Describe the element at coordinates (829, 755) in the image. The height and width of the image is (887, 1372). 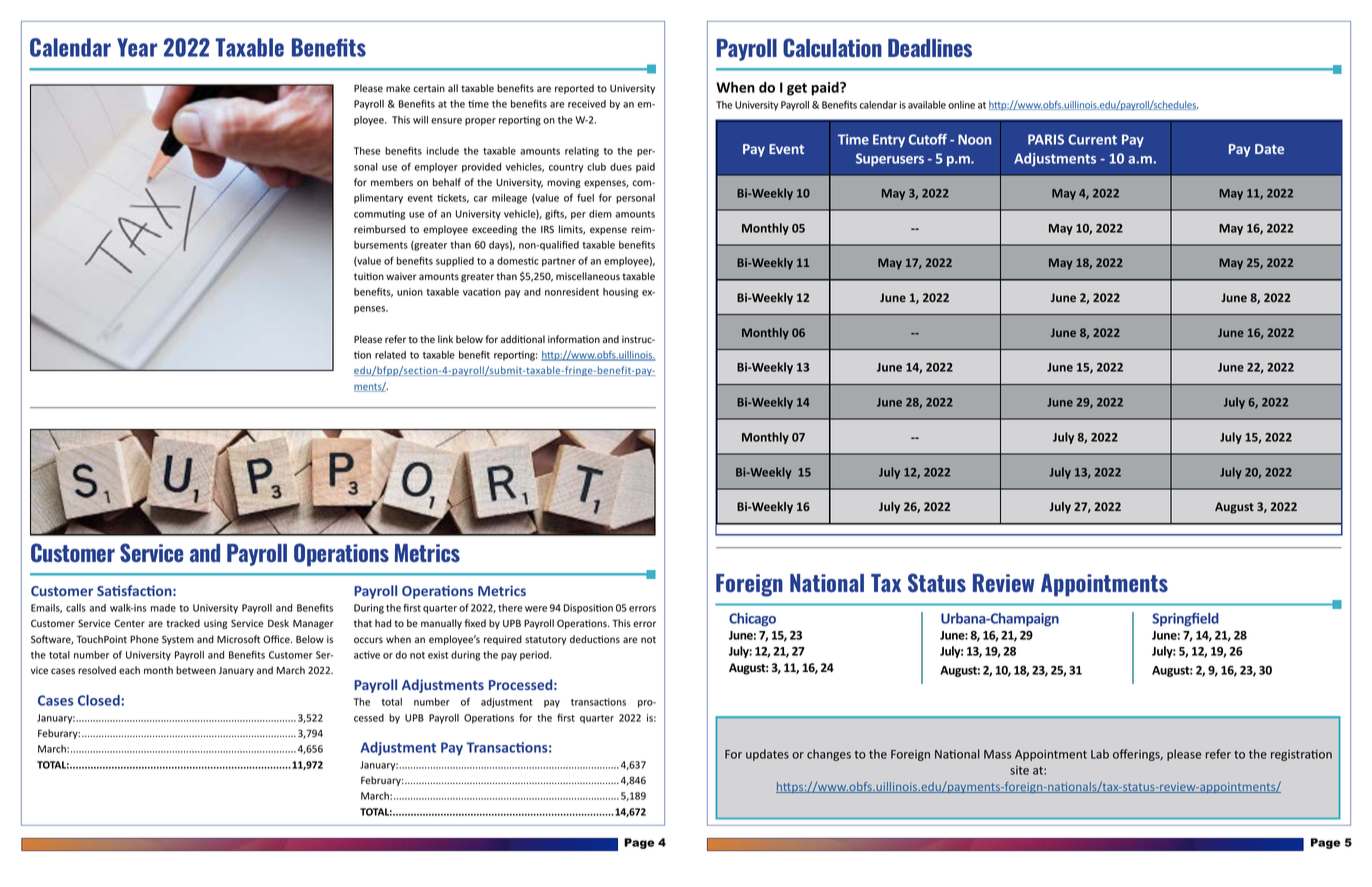
I see `changes` at that location.
